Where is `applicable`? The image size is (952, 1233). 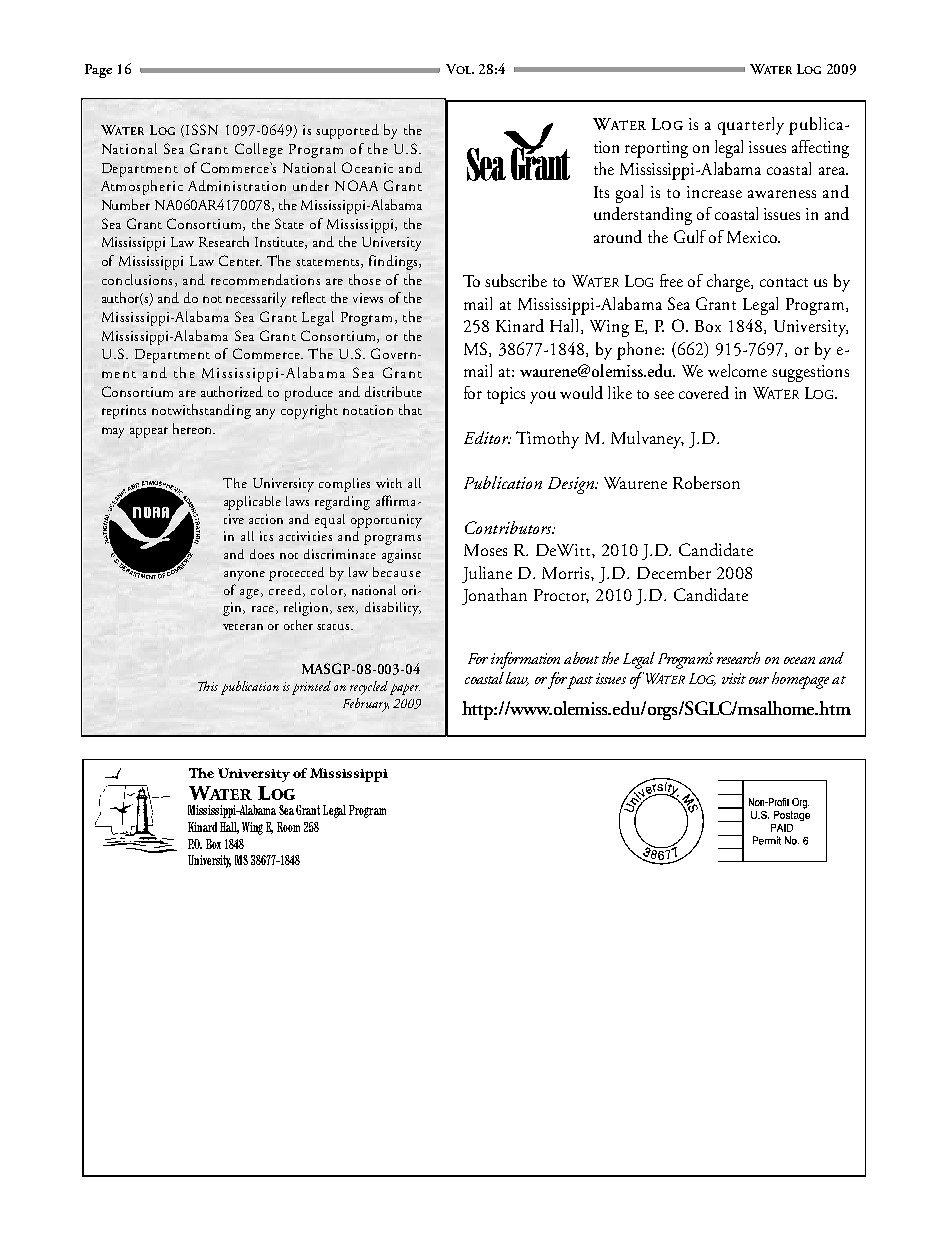
applicable is located at coordinates (252, 503).
